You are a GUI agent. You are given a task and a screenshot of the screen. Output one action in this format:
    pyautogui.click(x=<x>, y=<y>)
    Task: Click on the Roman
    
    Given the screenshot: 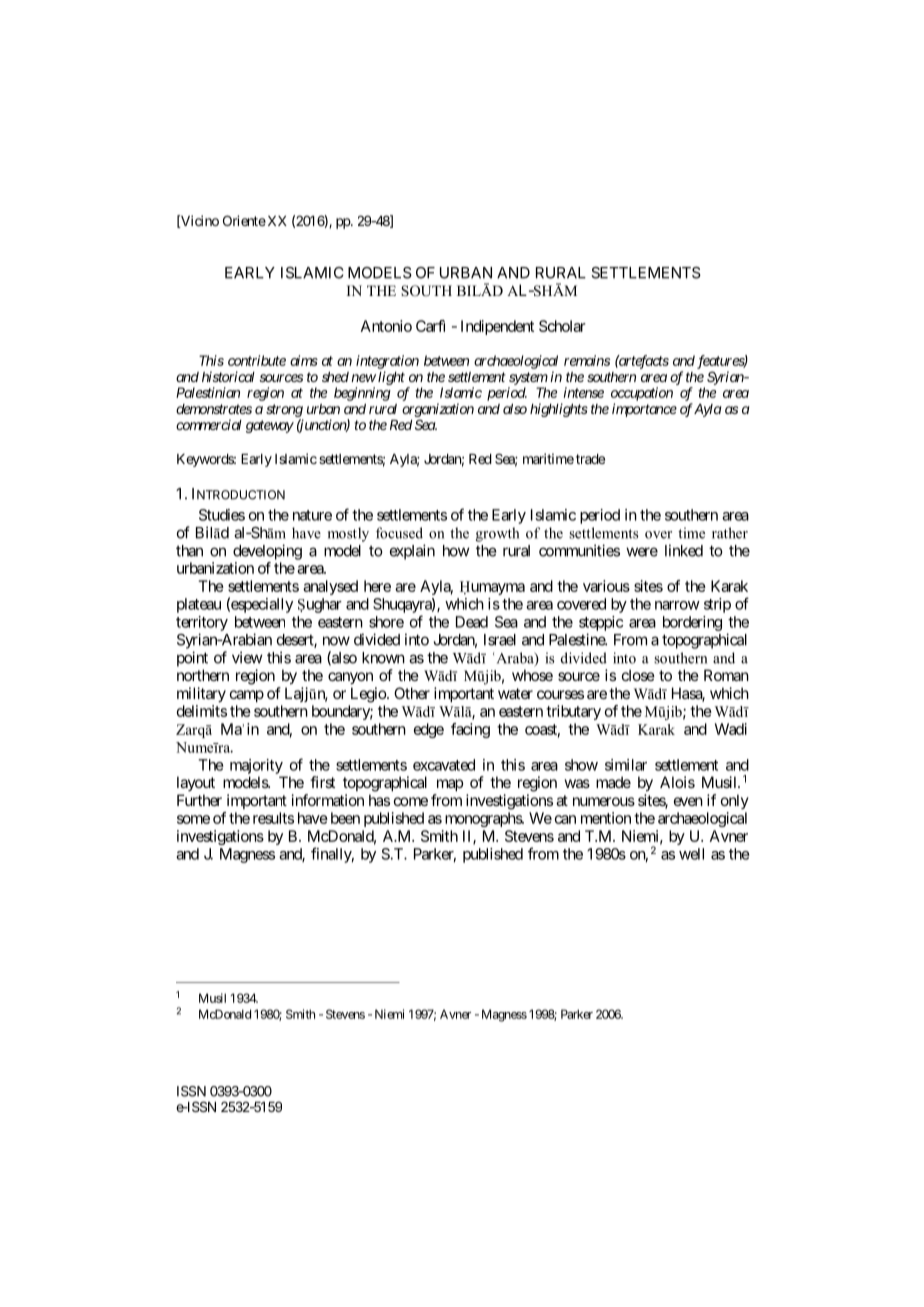 What is the action you would take?
    pyautogui.click(x=726, y=675)
